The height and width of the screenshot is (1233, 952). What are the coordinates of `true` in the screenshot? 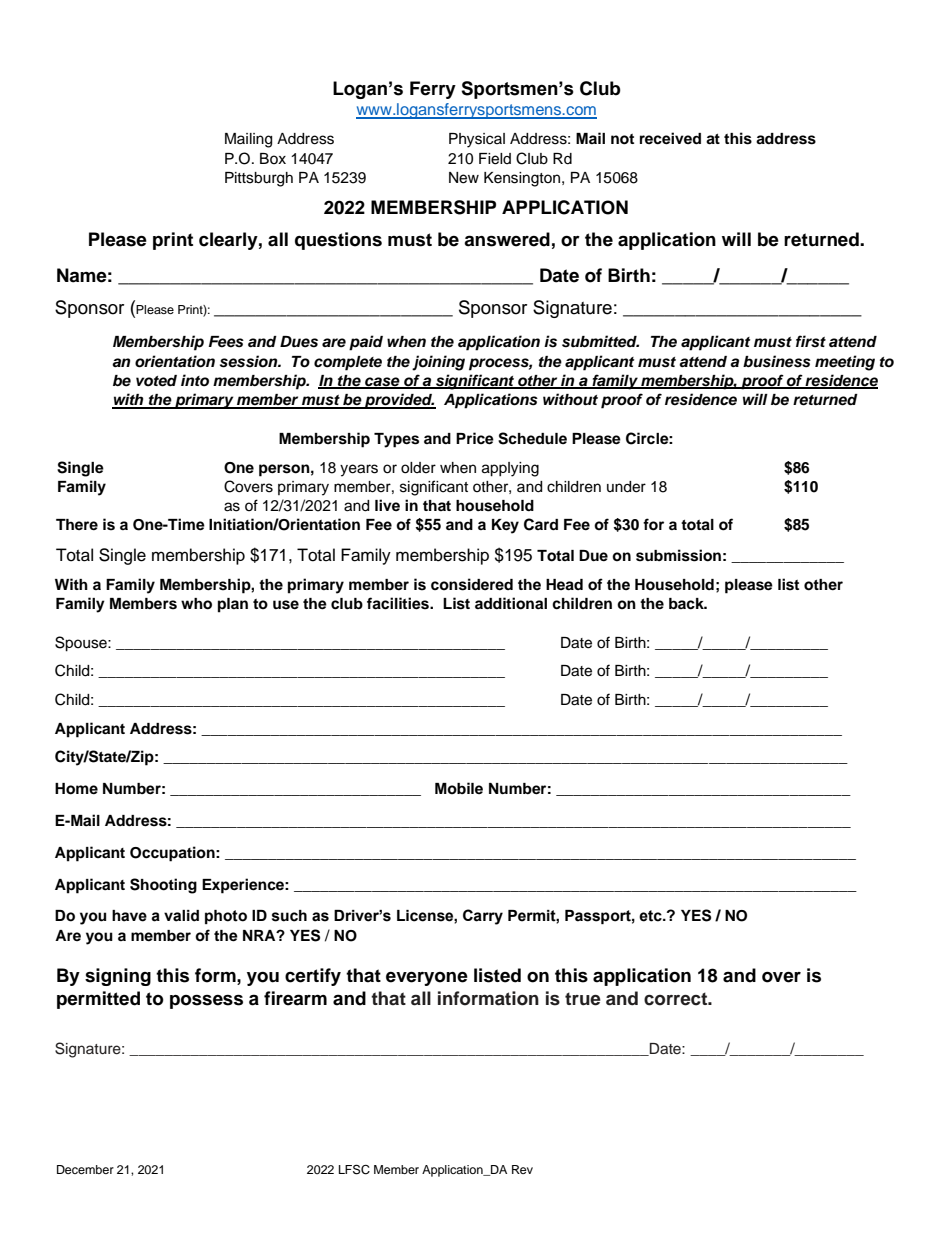 It's located at (583, 999).
